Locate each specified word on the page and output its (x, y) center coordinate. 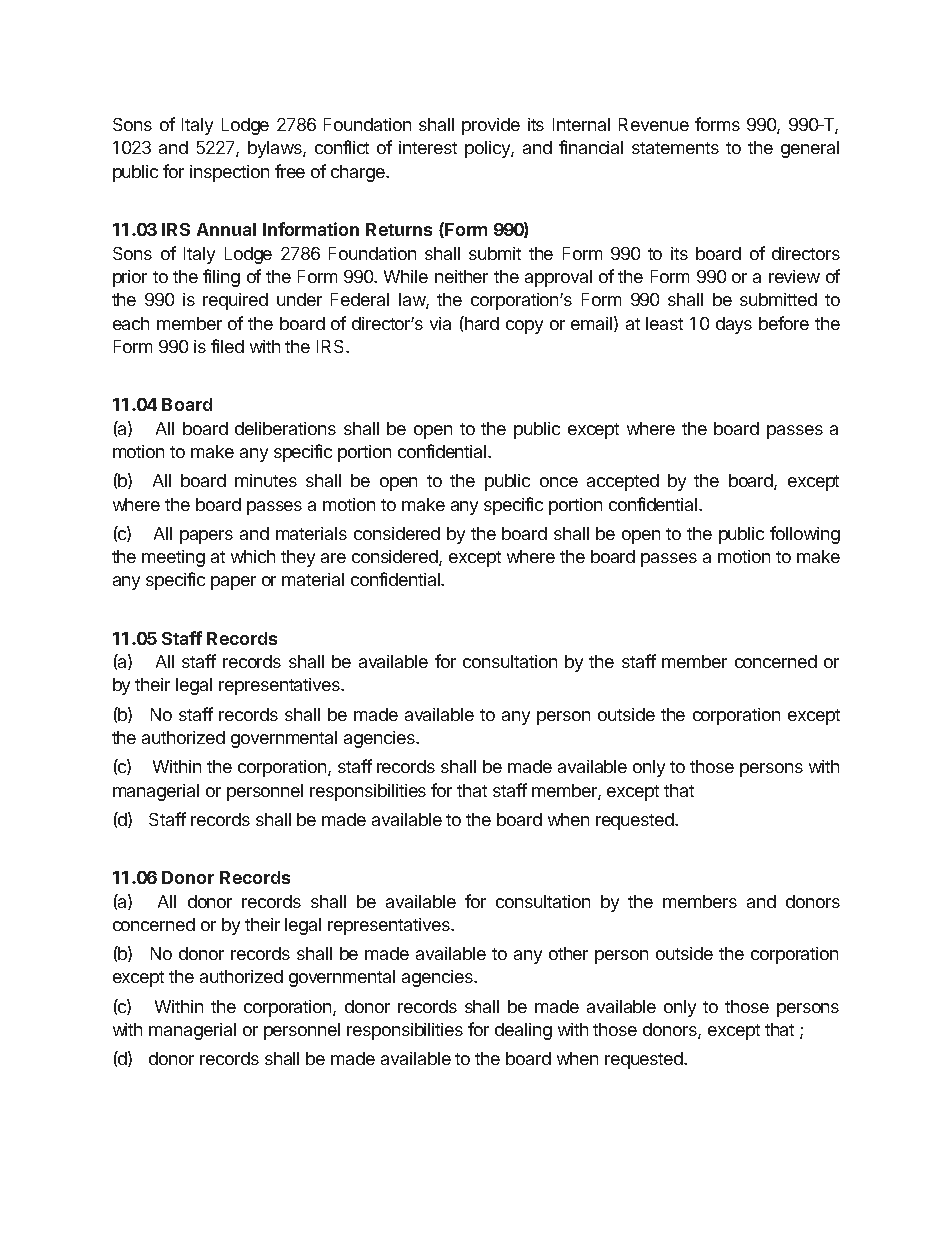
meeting (173, 558)
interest (428, 147)
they (298, 558)
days (734, 325)
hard (481, 323)
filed (227, 346)
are (333, 558)
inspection (229, 173)
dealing (523, 1031)
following (805, 535)
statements (675, 148)
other (568, 953)
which (253, 556)
